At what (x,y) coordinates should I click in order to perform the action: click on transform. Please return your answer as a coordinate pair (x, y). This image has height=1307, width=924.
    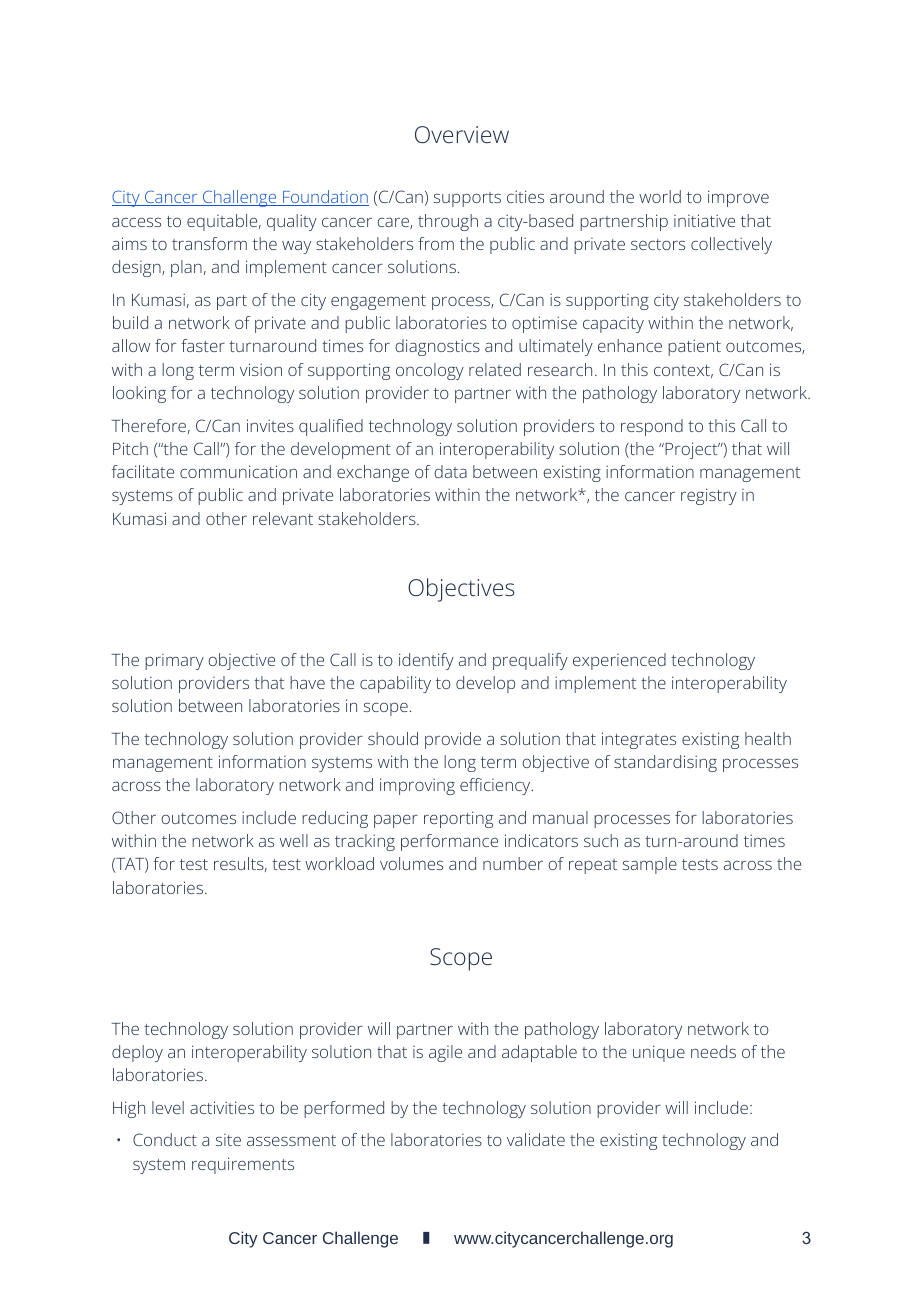
    Looking at the image, I should click on (209, 243).
